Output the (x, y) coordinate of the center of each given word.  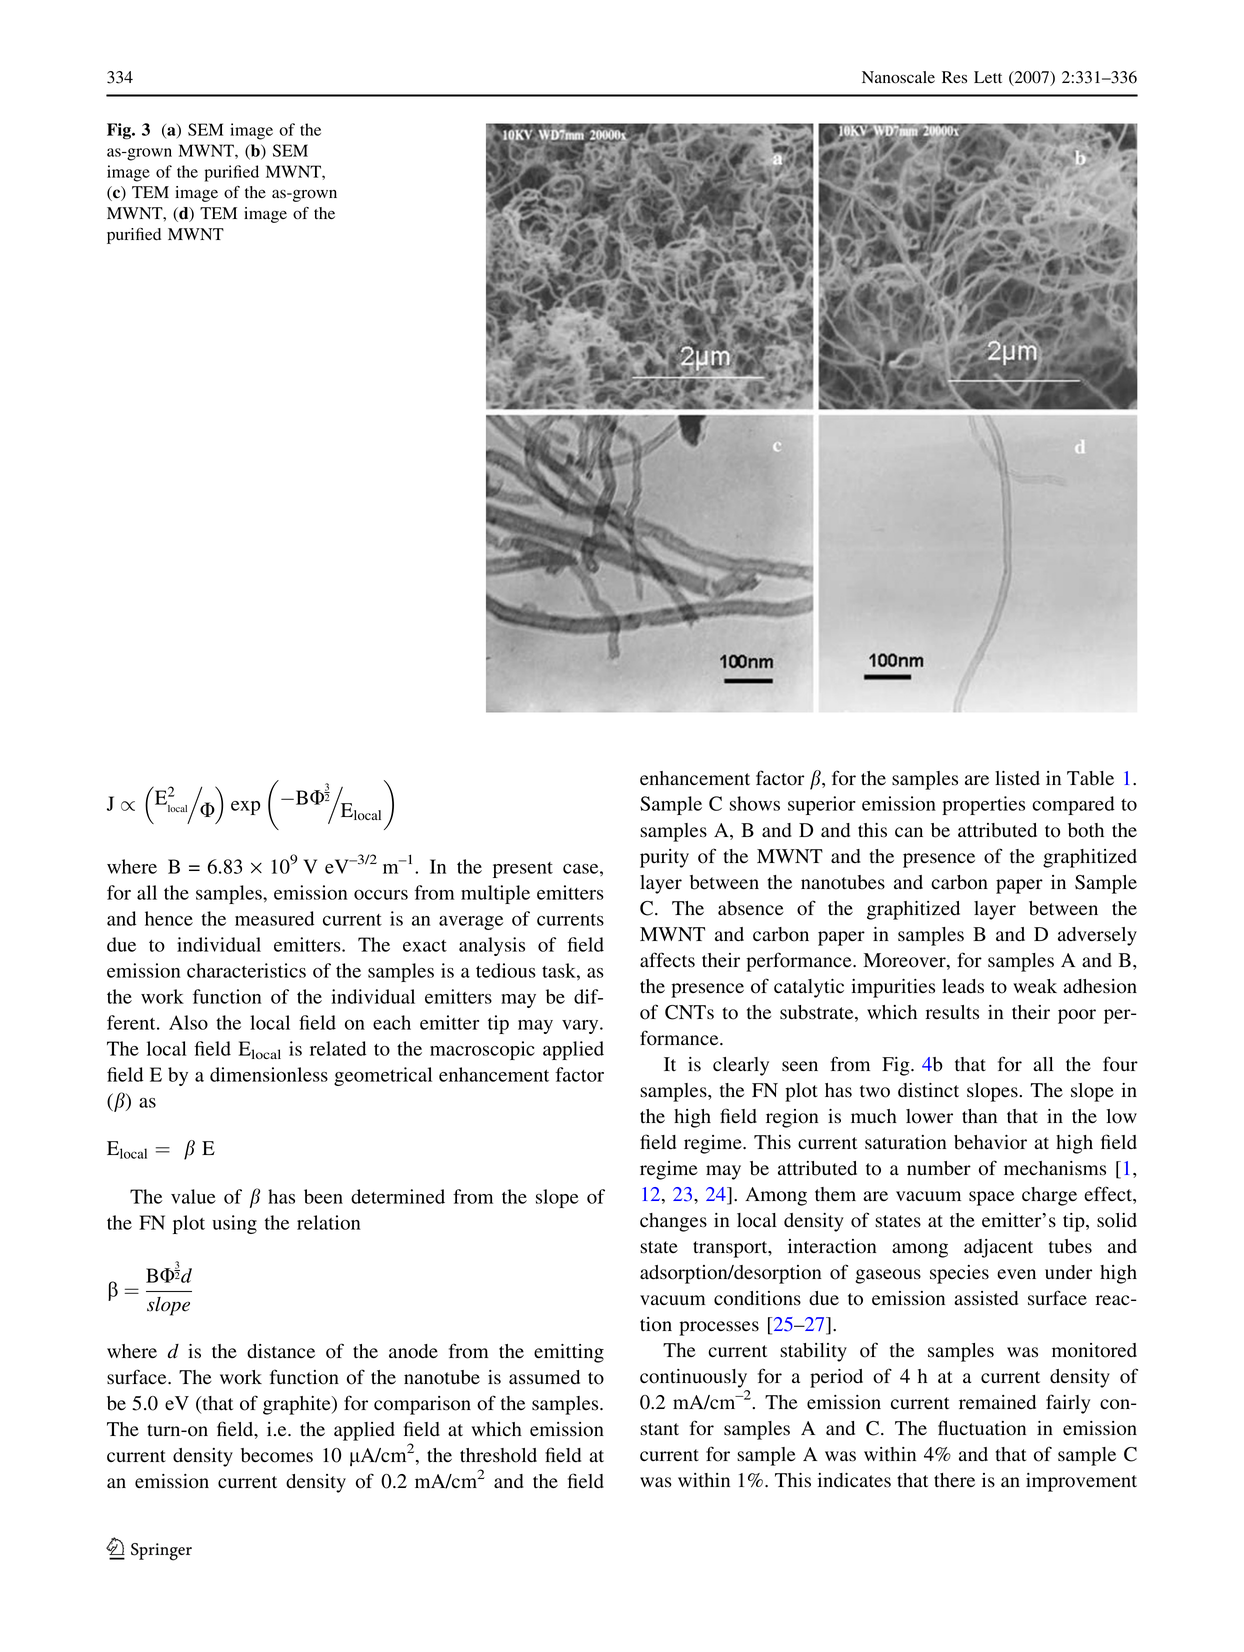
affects (667, 960)
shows (755, 803)
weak (1035, 986)
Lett (988, 77)
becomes (277, 1455)
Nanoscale (898, 77)
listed (1017, 778)
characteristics (246, 970)
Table (1090, 778)
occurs (381, 895)
